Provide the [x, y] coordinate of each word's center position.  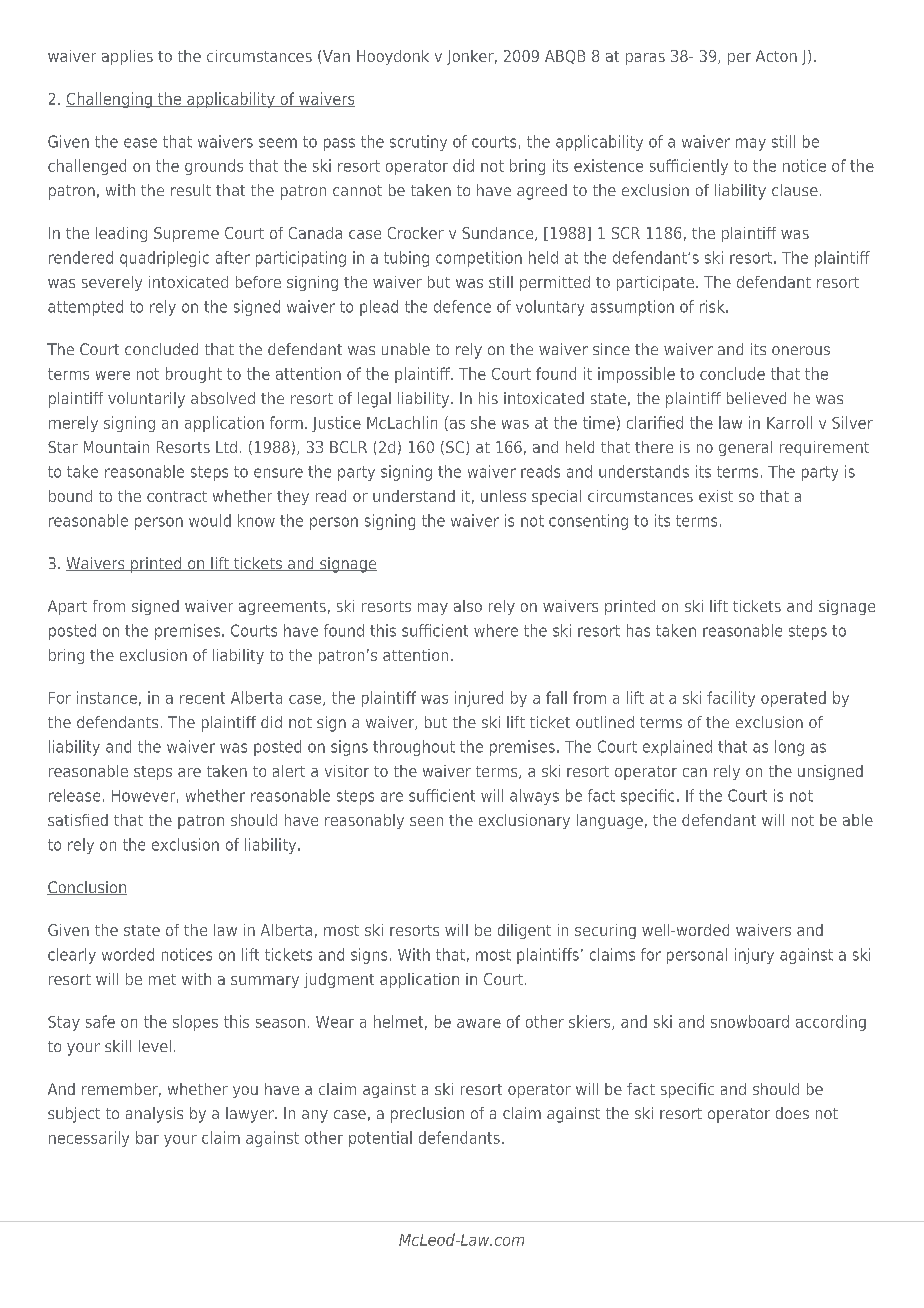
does [792, 1113]
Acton [776, 56]
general [745, 448]
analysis [154, 1115]
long [789, 748]
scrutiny [418, 143]
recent [202, 698]
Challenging [110, 100]
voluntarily [146, 400]
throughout [414, 748]
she [483, 422]
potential [380, 1139]
